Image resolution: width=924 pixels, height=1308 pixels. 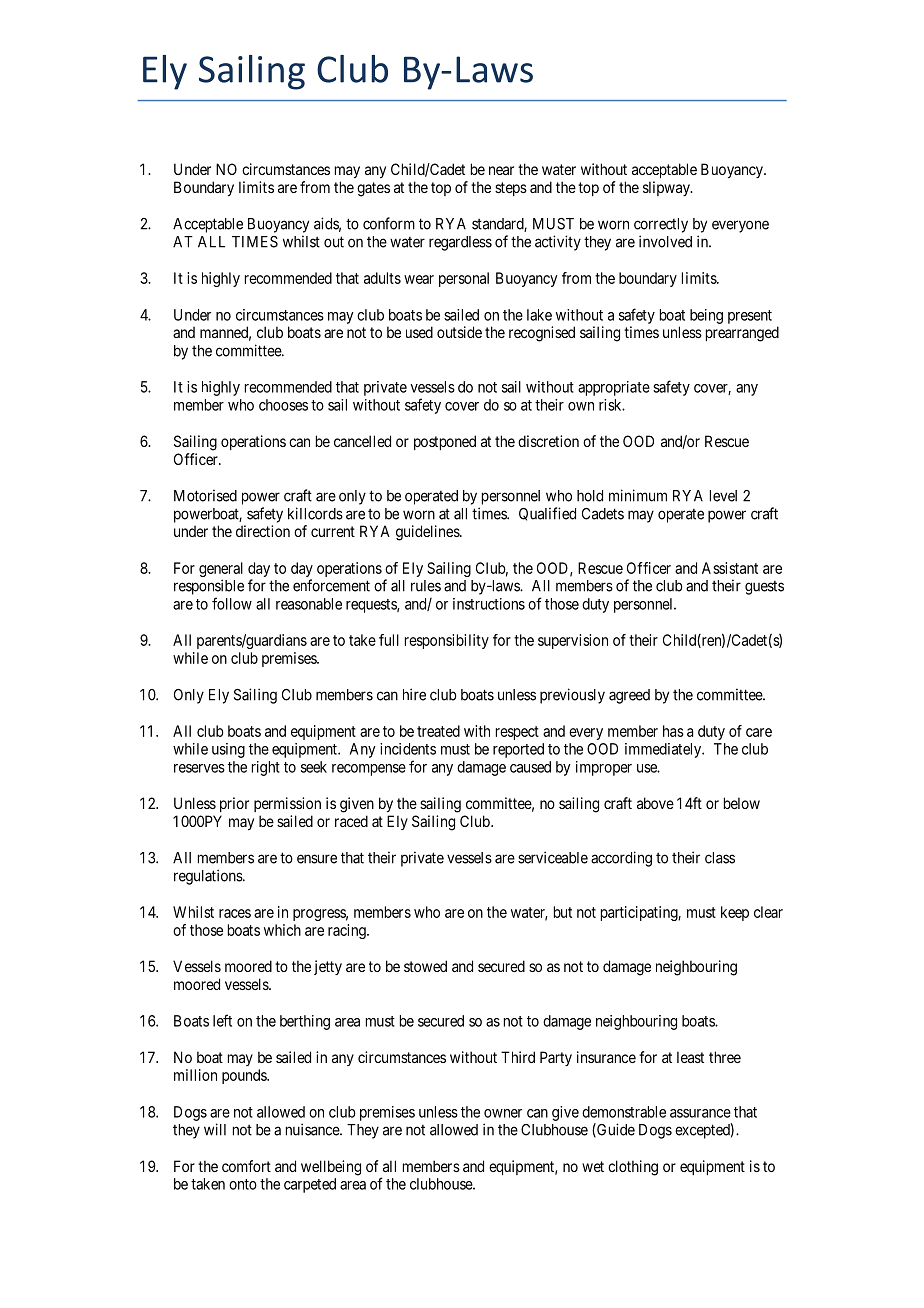 I want to click on owner, so click(x=503, y=1113).
